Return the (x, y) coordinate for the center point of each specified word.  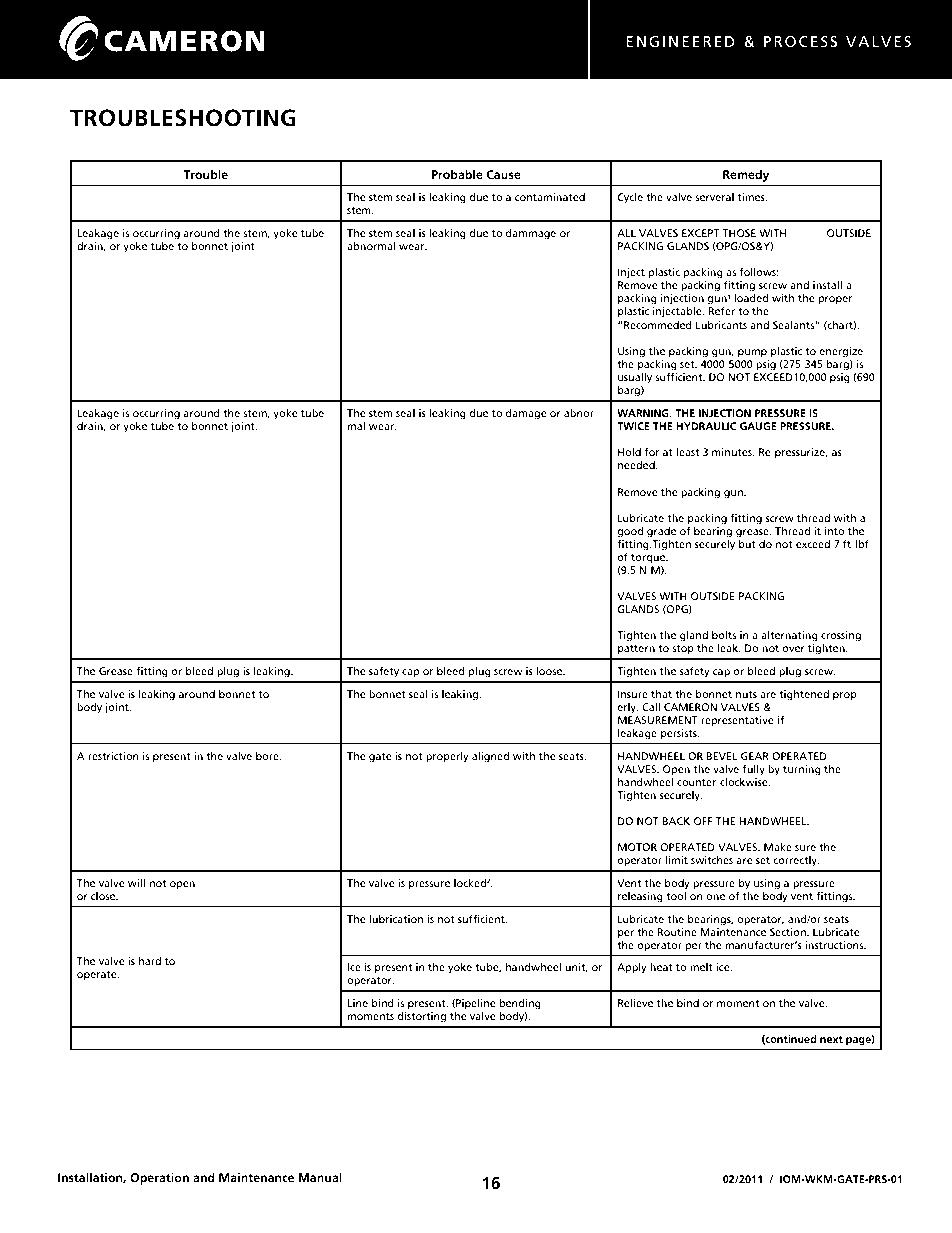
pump (752, 353)
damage (526, 414)
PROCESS (800, 41)
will (136, 883)
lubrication (396, 919)
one (715, 897)
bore (268, 756)
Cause (504, 174)
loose (550, 671)
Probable (457, 174)
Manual (320, 1177)
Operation (159, 1179)
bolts (724, 635)
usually (635, 379)
